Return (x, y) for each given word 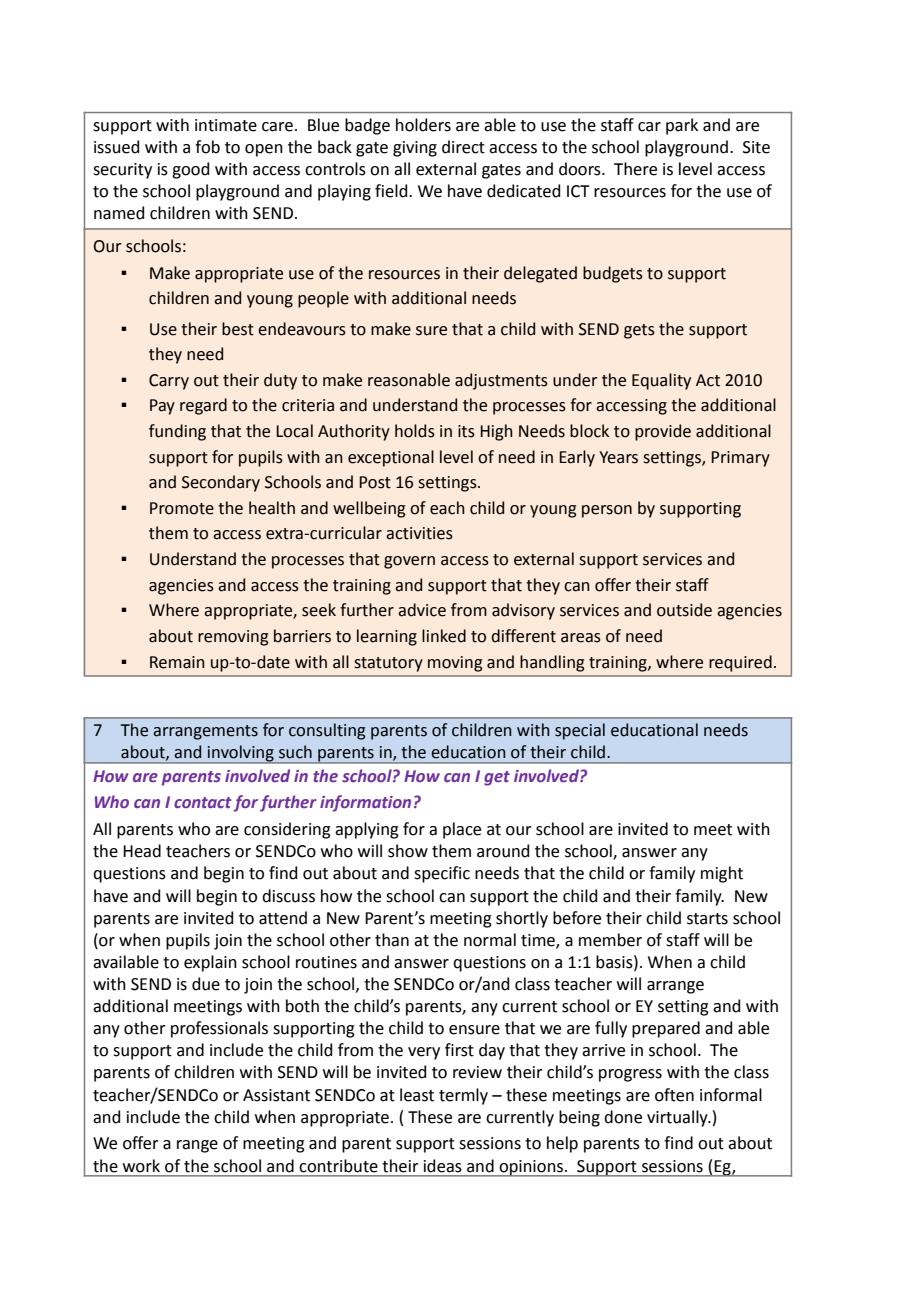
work (141, 1166)
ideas (443, 1166)
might (722, 874)
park (682, 126)
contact (202, 802)
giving (415, 149)
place (462, 830)
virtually (678, 1118)
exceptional (391, 458)
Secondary (221, 483)
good (190, 170)
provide (663, 432)
